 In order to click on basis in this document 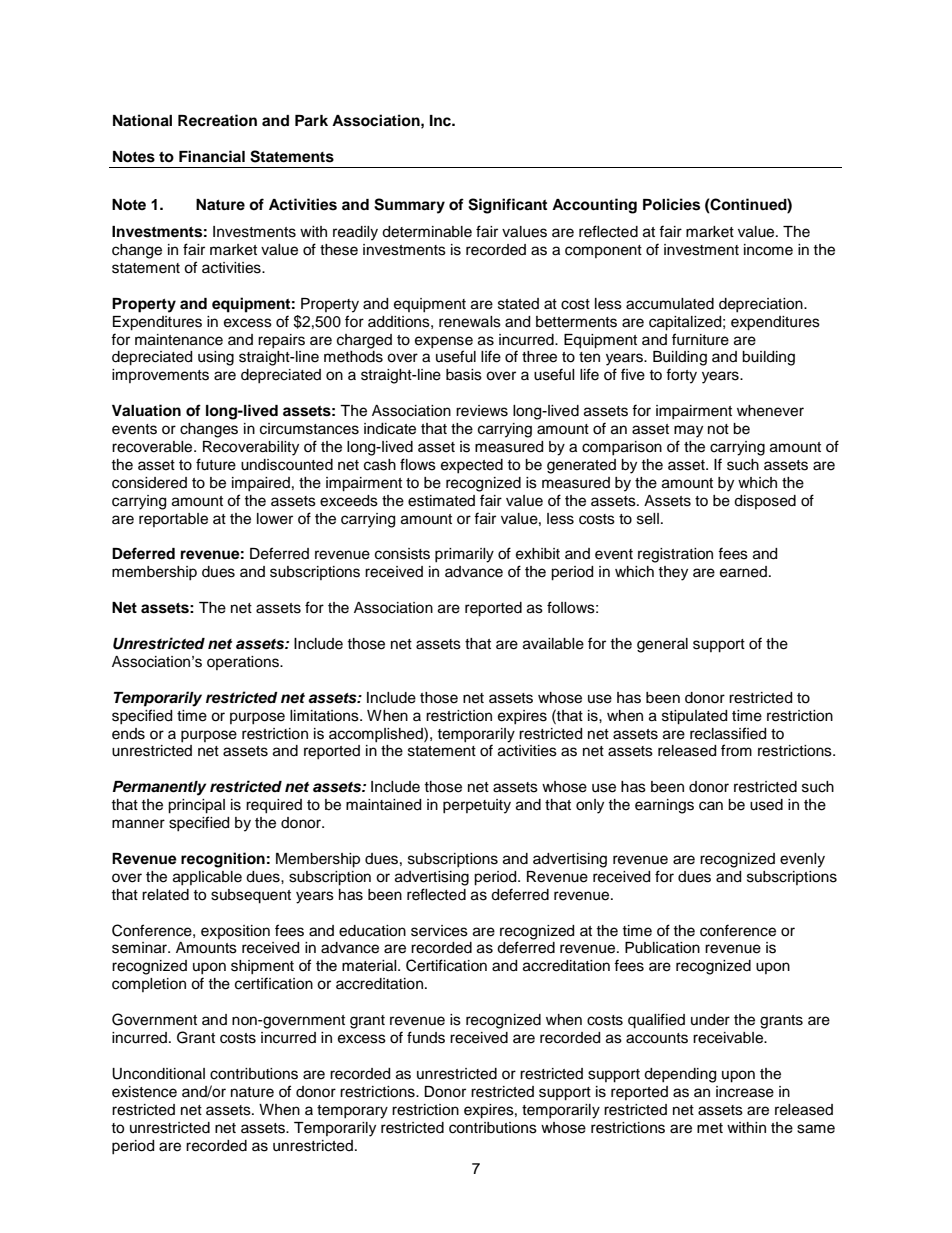, I will do `click(464, 375)`.
